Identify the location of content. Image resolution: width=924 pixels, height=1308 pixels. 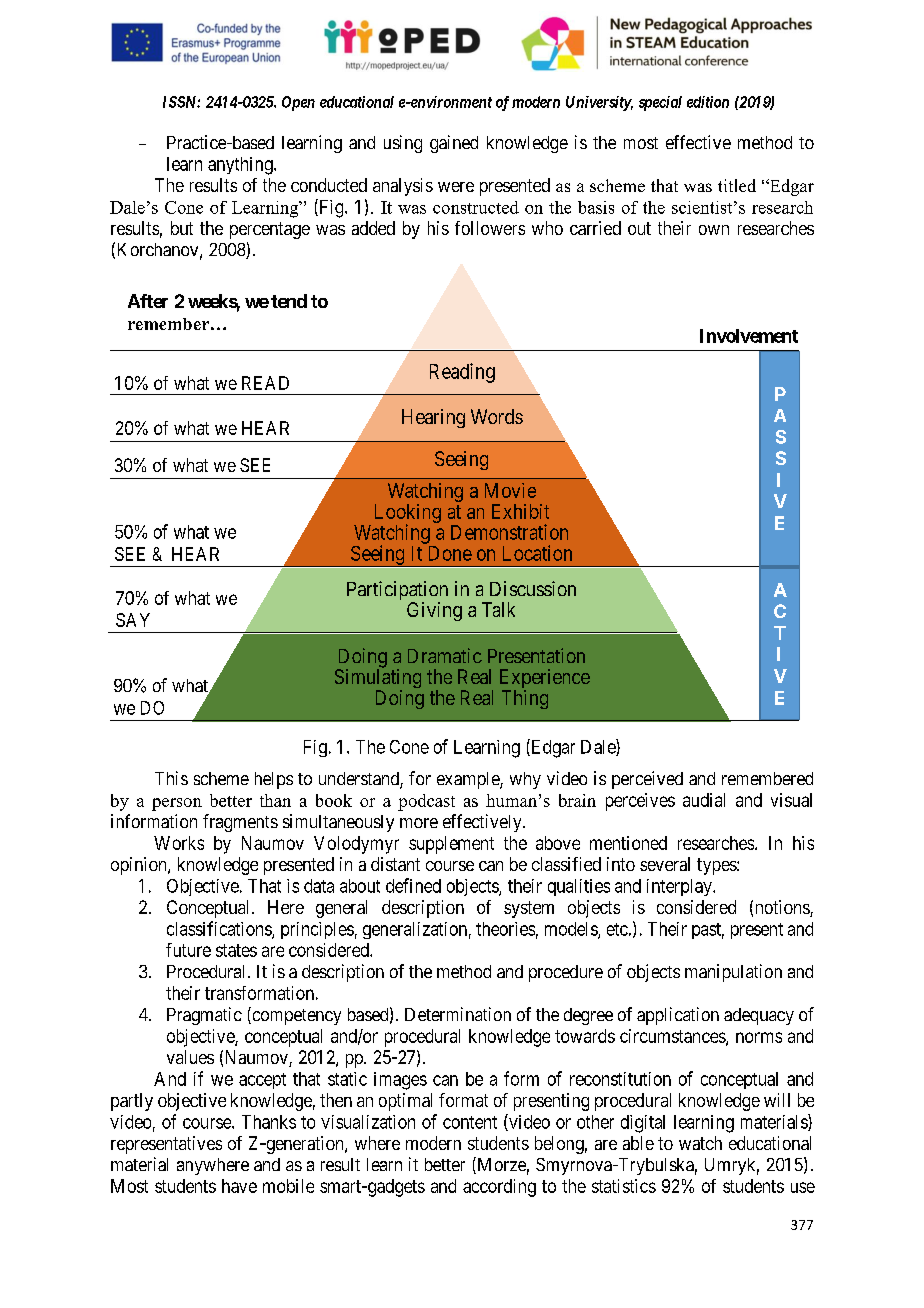
(470, 1122).
